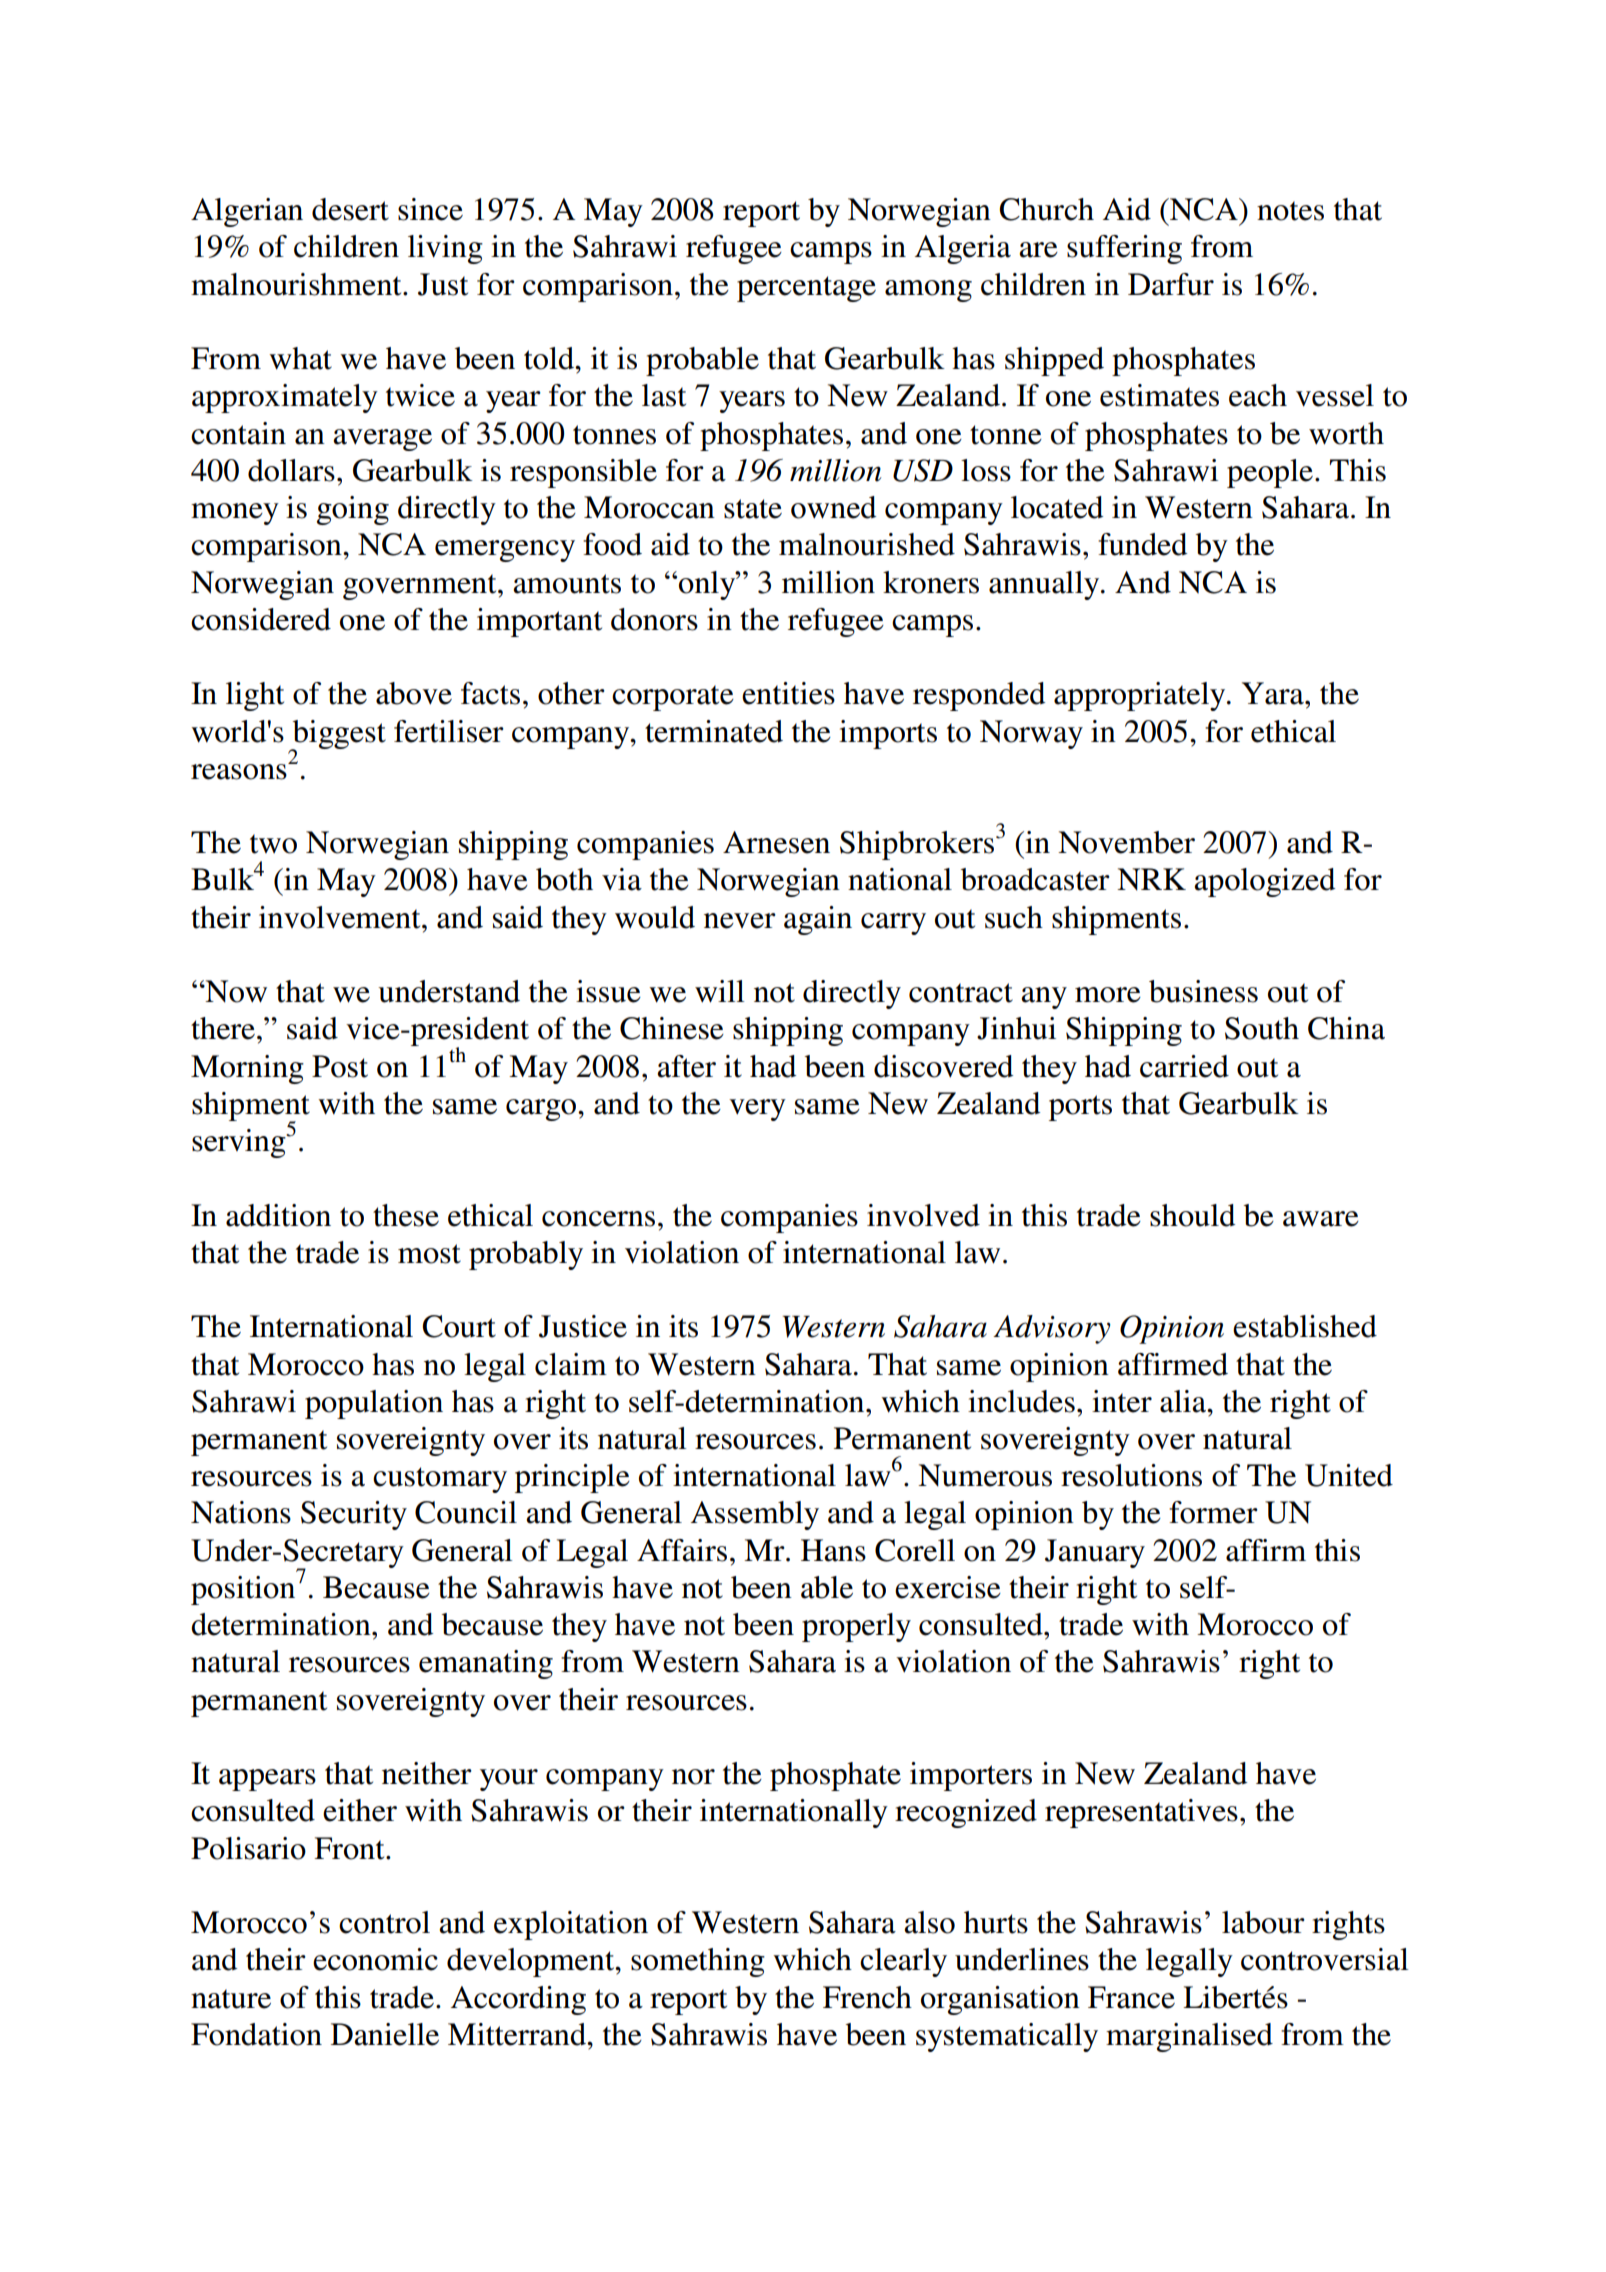 The height and width of the screenshot is (2272, 1606). What do you see at coordinates (338, 735) in the screenshot?
I see `biggest` at bounding box center [338, 735].
